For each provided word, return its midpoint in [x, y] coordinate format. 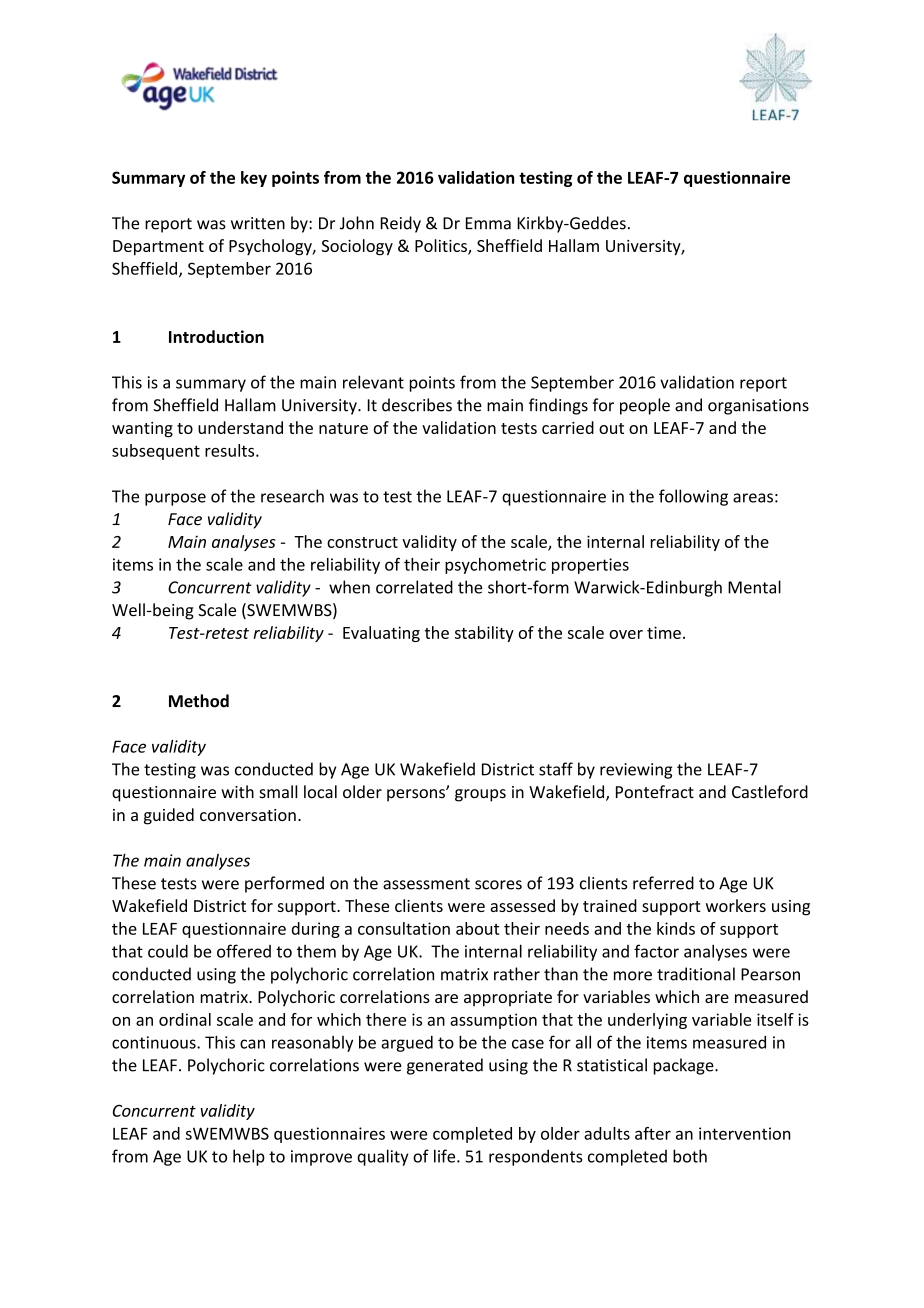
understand [240, 427]
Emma [488, 223]
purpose [175, 499]
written [258, 223]
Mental [754, 587]
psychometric [495, 566]
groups [480, 795]
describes [417, 405]
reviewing [636, 771]
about [478, 928]
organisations [758, 407]
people [645, 406]
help [249, 1157]
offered [244, 951]
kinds [676, 928]
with [237, 791]
